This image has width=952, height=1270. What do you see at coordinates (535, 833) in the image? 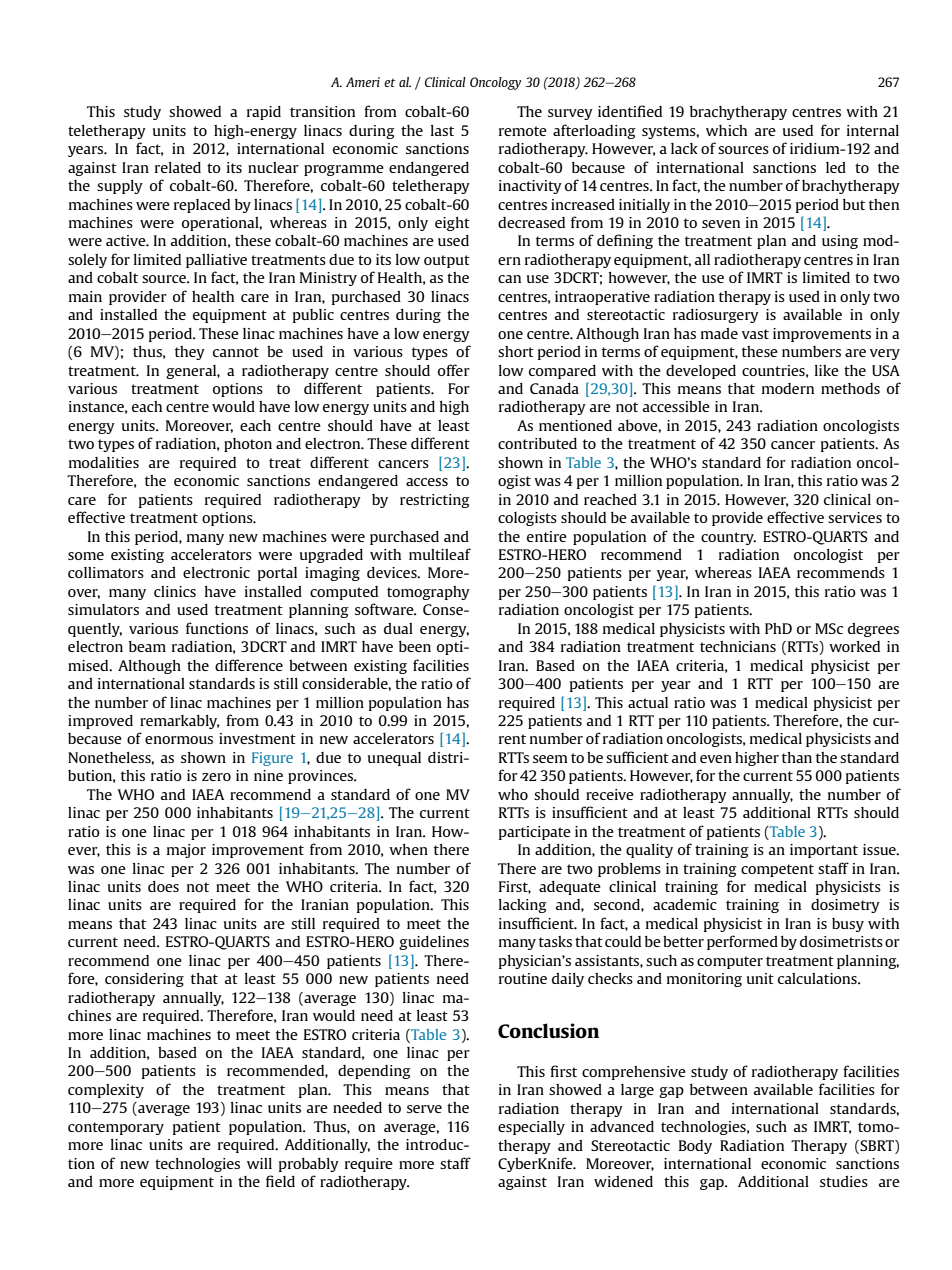
I see `participate` at bounding box center [535, 833].
